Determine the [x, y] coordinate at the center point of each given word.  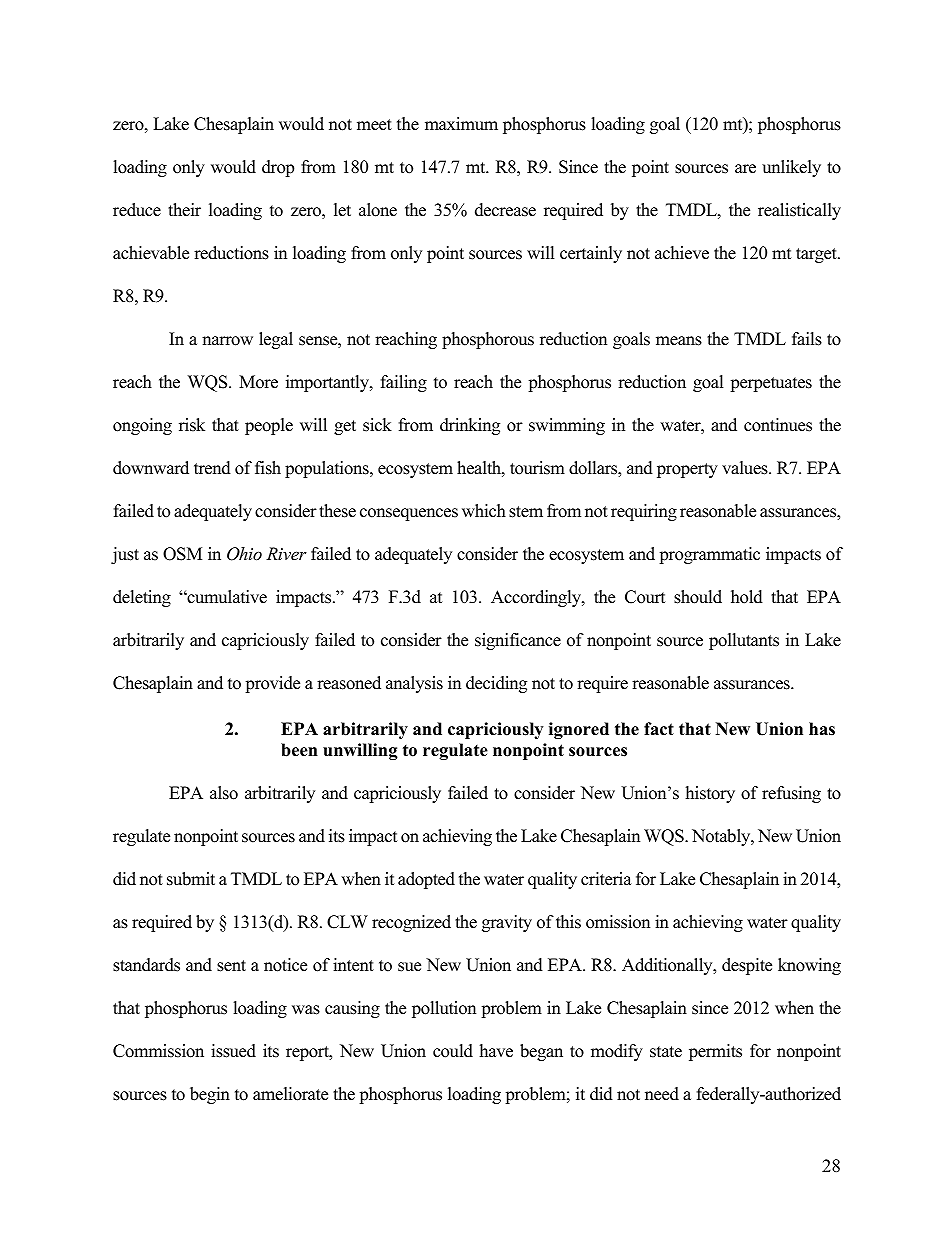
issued [233, 1051]
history [710, 794]
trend [212, 468]
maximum [461, 124]
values [746, 468]
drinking [470, 426]
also [224, 793]
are [745, 169]
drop [278, 168]
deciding [496, 684]
